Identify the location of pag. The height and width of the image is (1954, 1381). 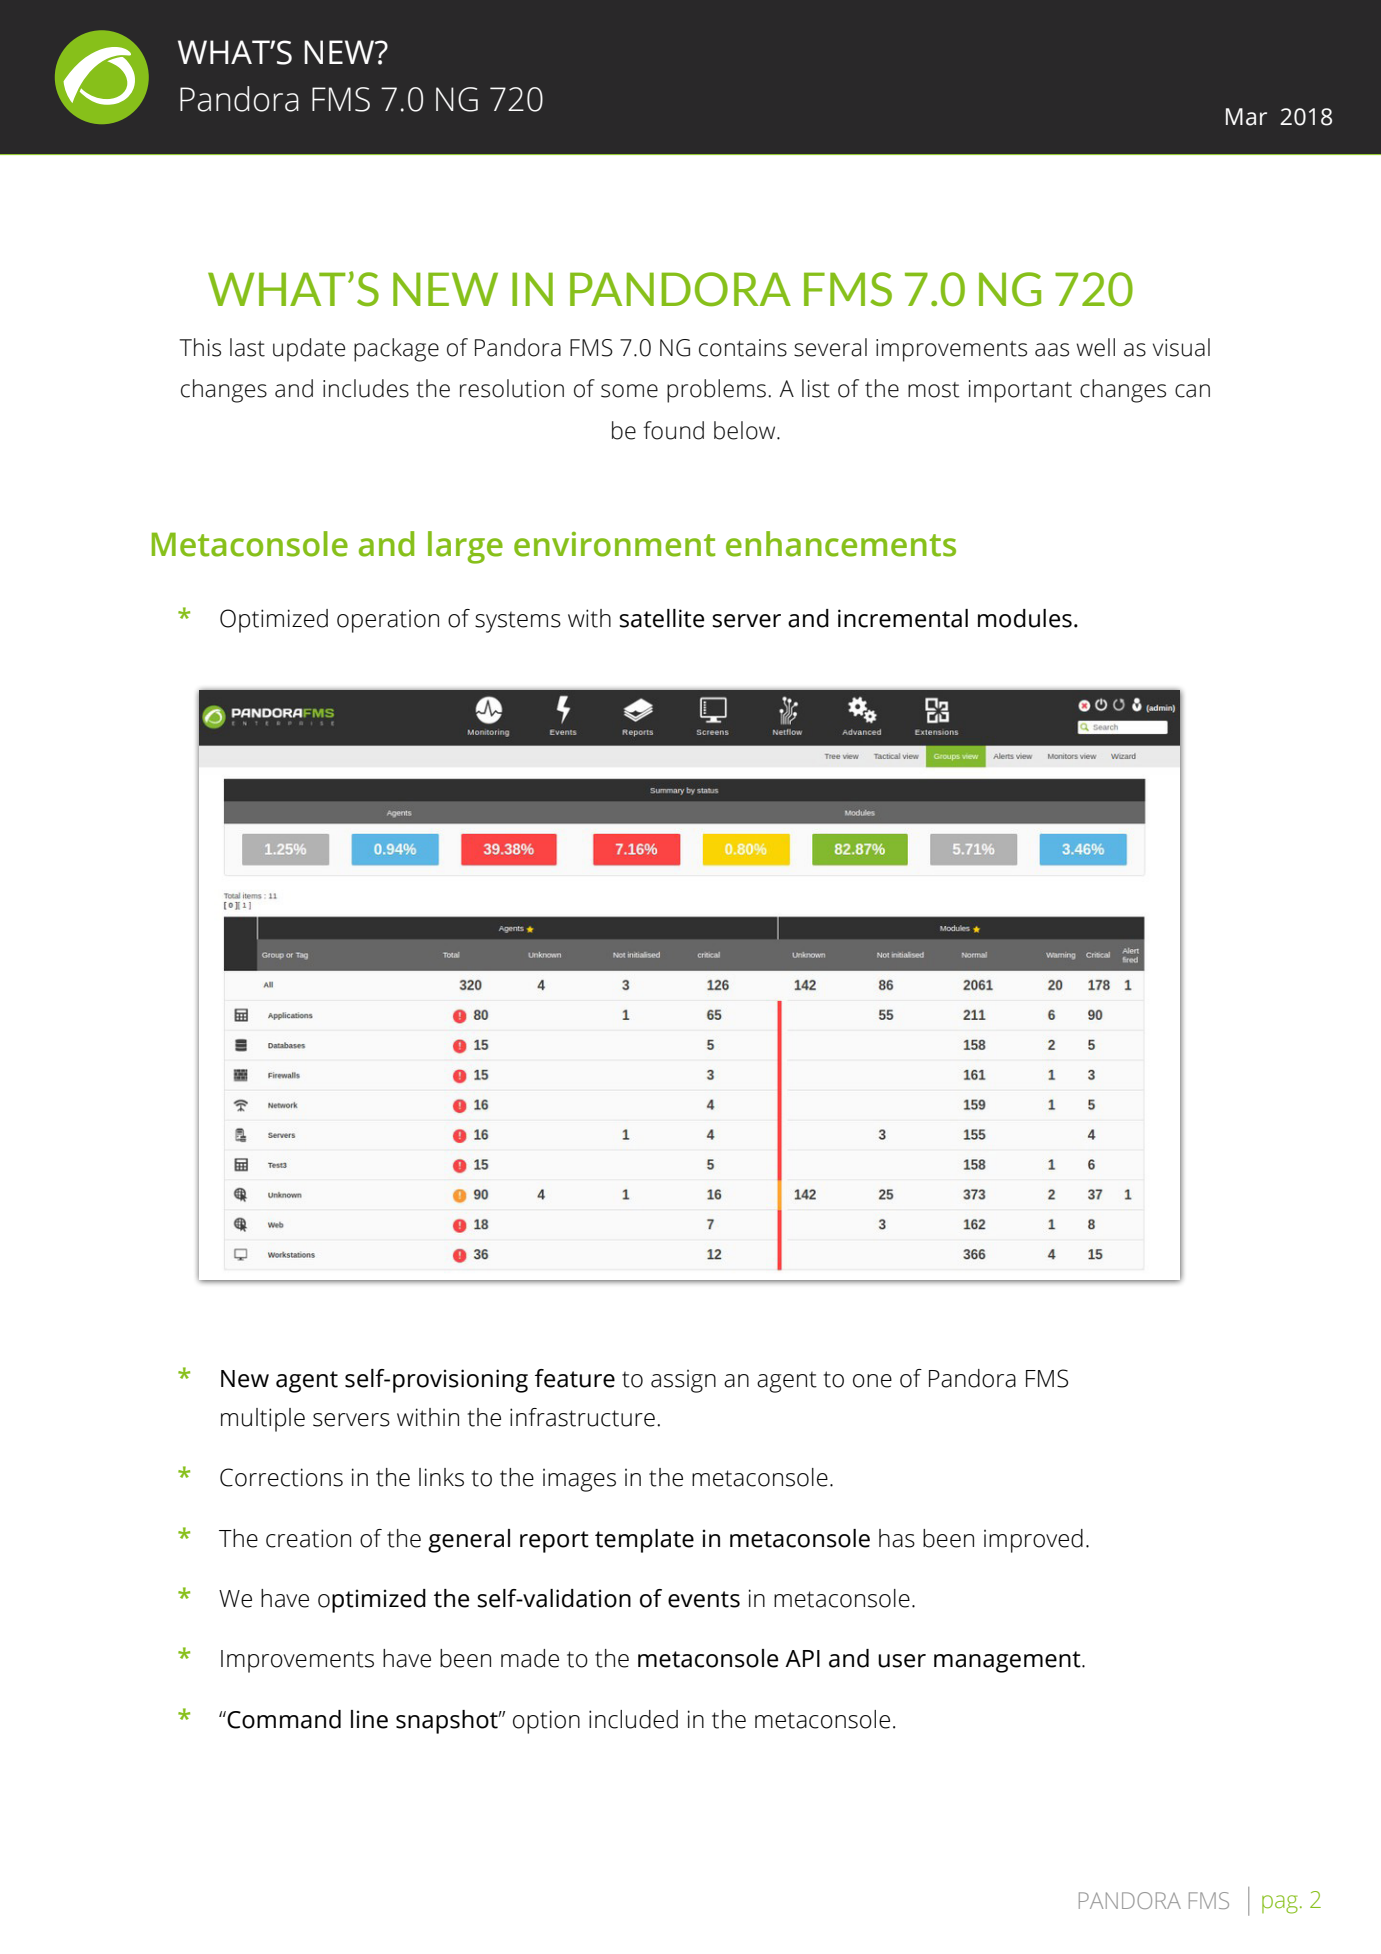
(1280, 1904).
